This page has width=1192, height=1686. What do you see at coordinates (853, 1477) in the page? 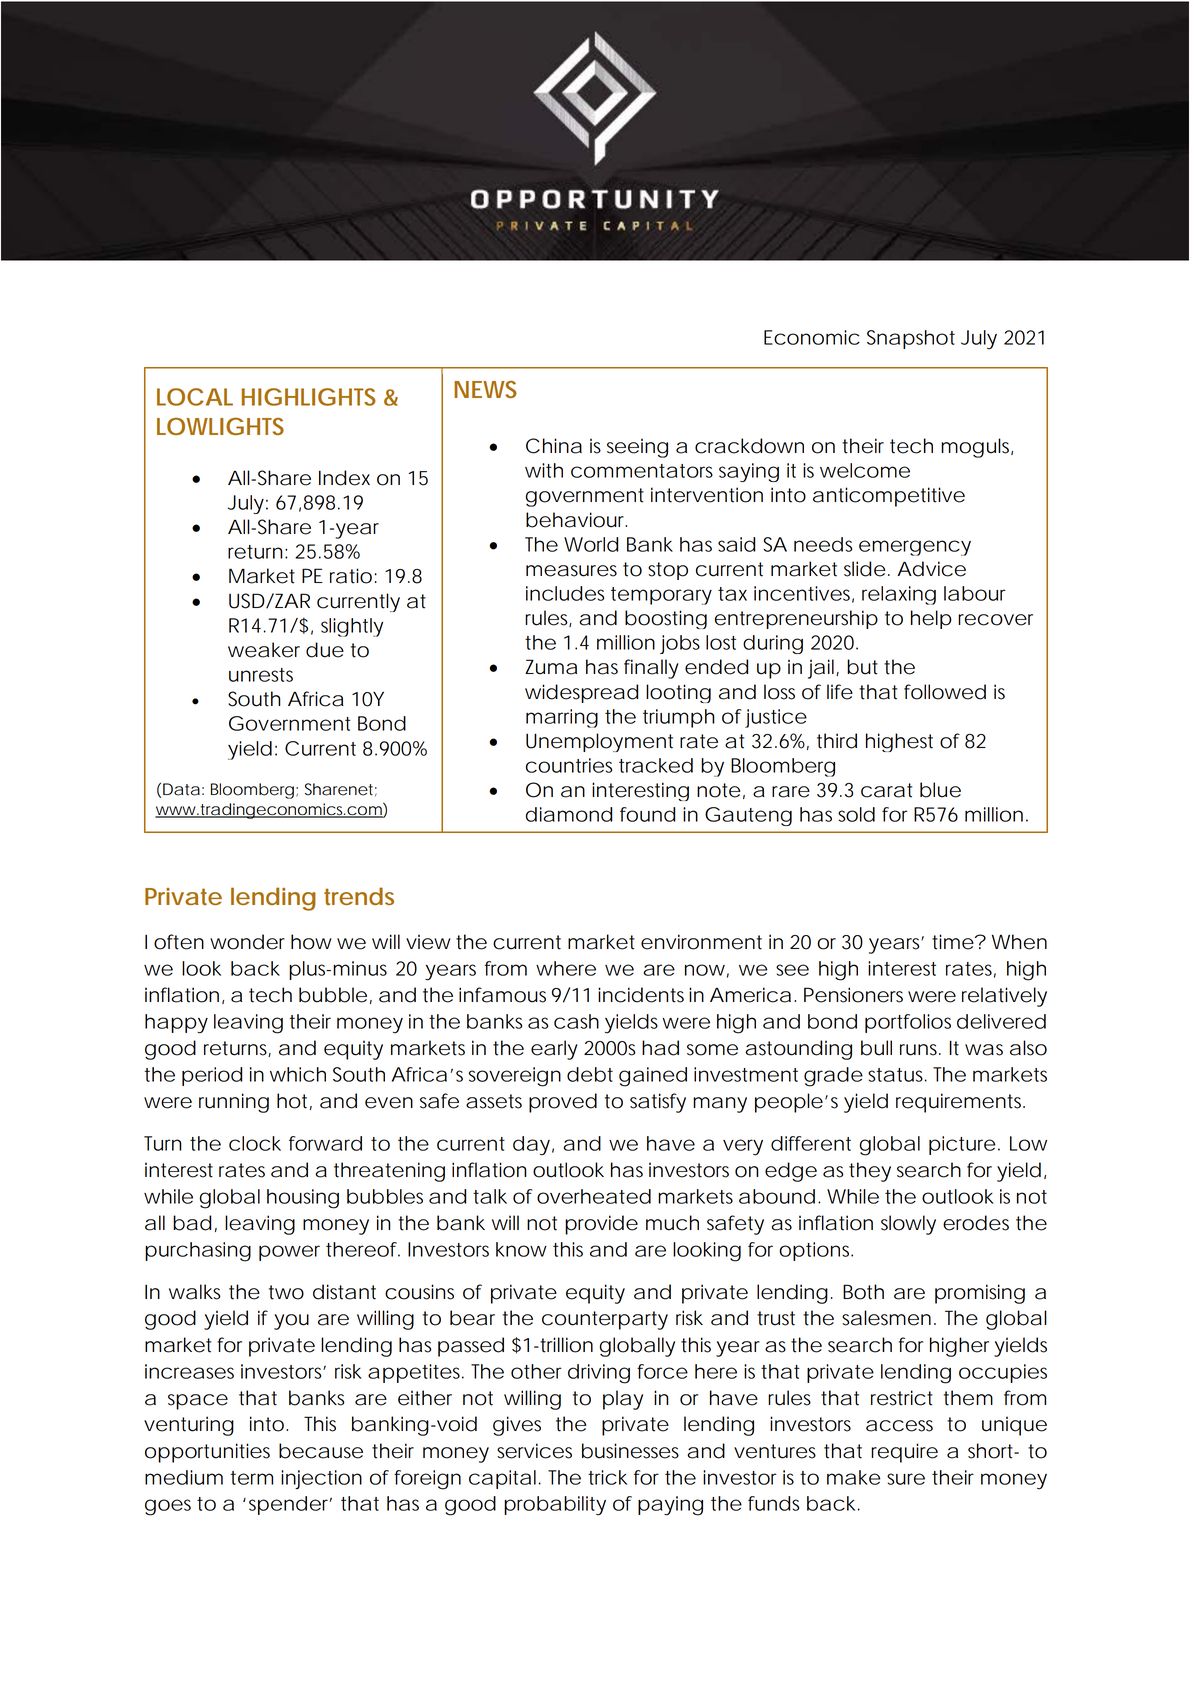
I see `make` at bounding box center [853, 1477].
